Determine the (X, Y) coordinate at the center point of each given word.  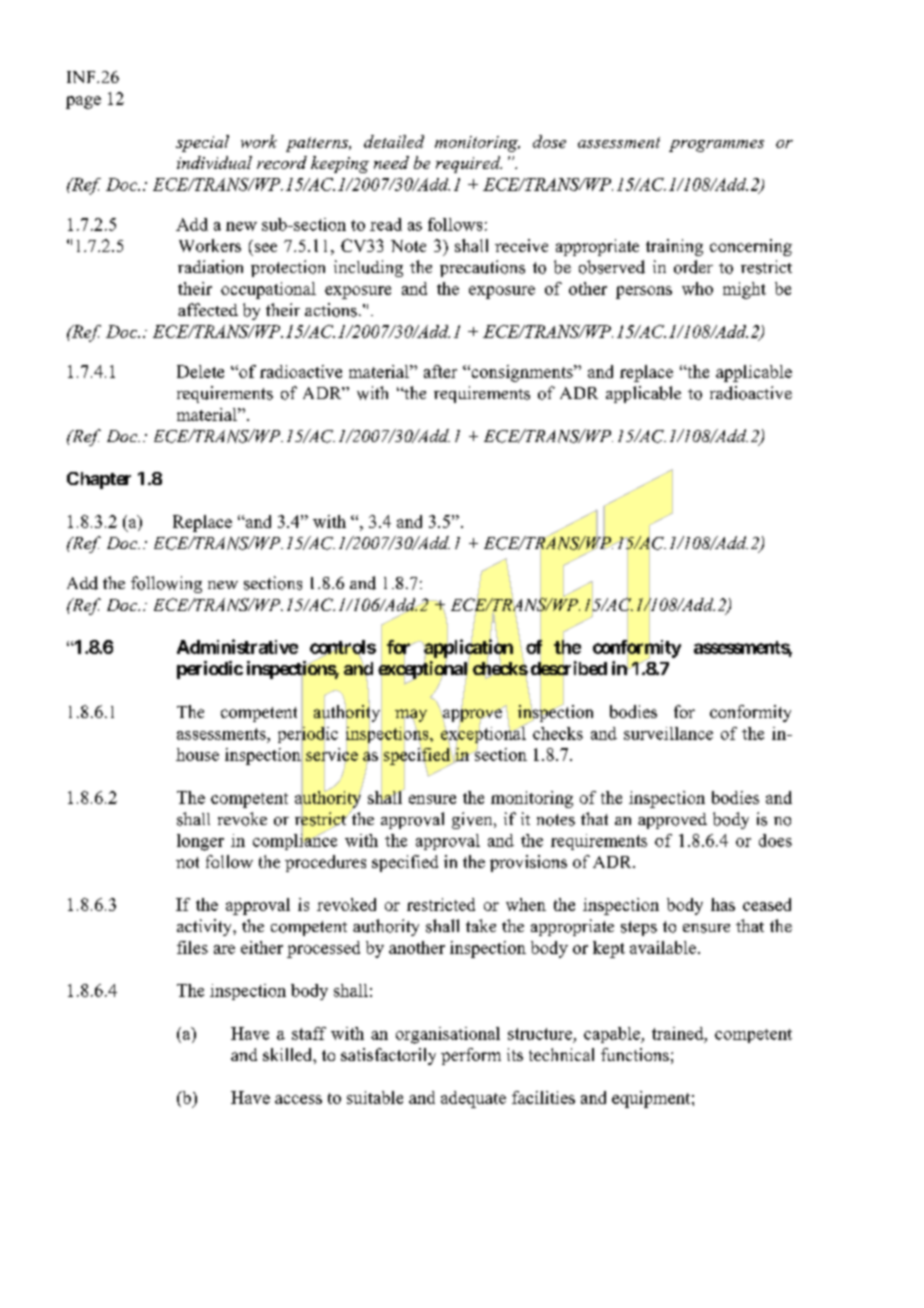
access (298, 1099)
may (411, 715)
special (202, 143)
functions (635, 1054)
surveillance (668, 733)
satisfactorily (388, 1056)
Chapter (99, 480)
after (440, 371)
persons (644, 292)
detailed (394, 141)
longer (200, 842)
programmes (716, 146)
